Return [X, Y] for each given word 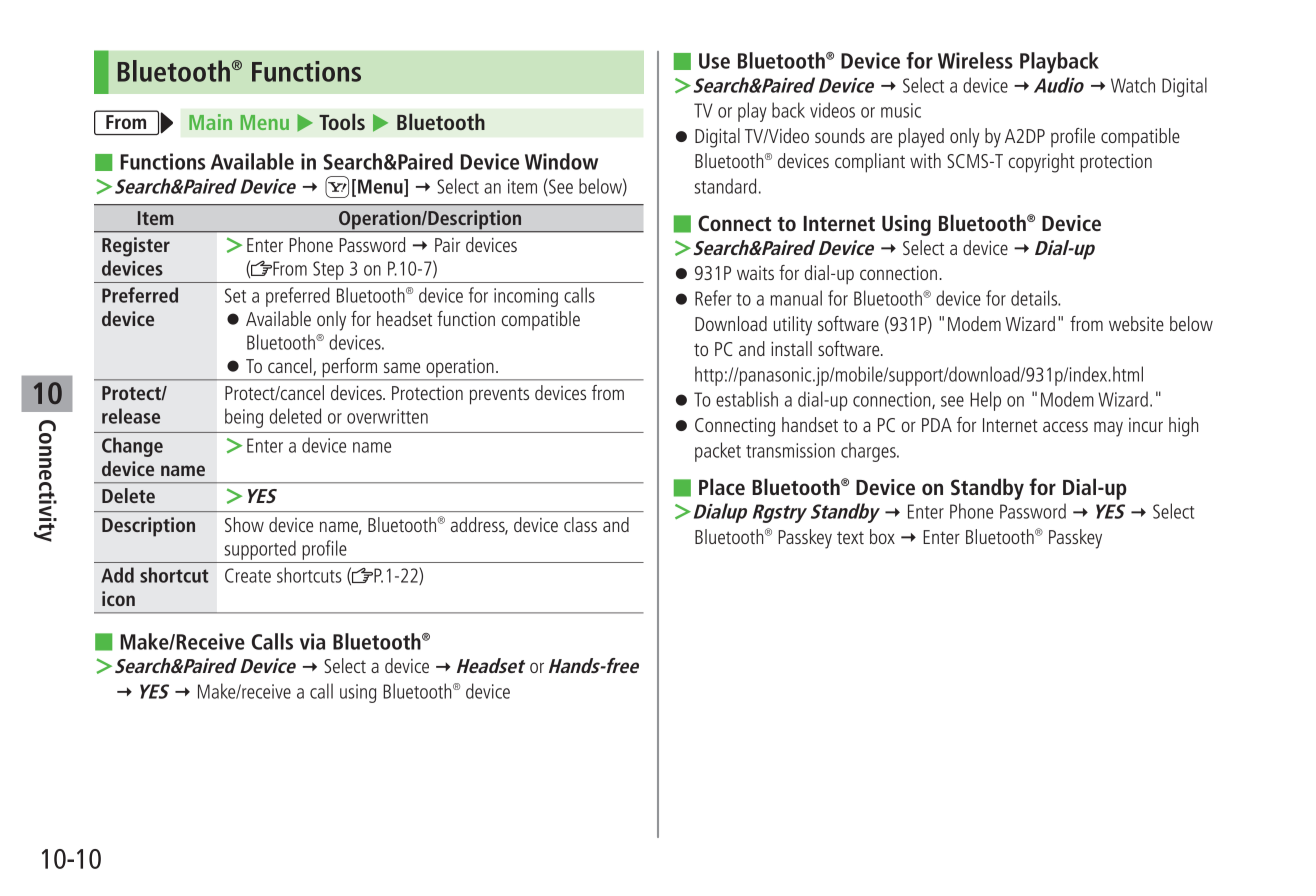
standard [725, 186]
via [312, 641]
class [580, 524]
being [244, 418]
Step [328, 270]
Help [985, 401]
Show [244, 524]
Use [714, 61]
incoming [526, 297]
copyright [1042, 163]
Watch [1133, 85]
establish [747, 399]
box [882, 536]
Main [210, 122]
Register [136, 247]
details [1035, 298]
